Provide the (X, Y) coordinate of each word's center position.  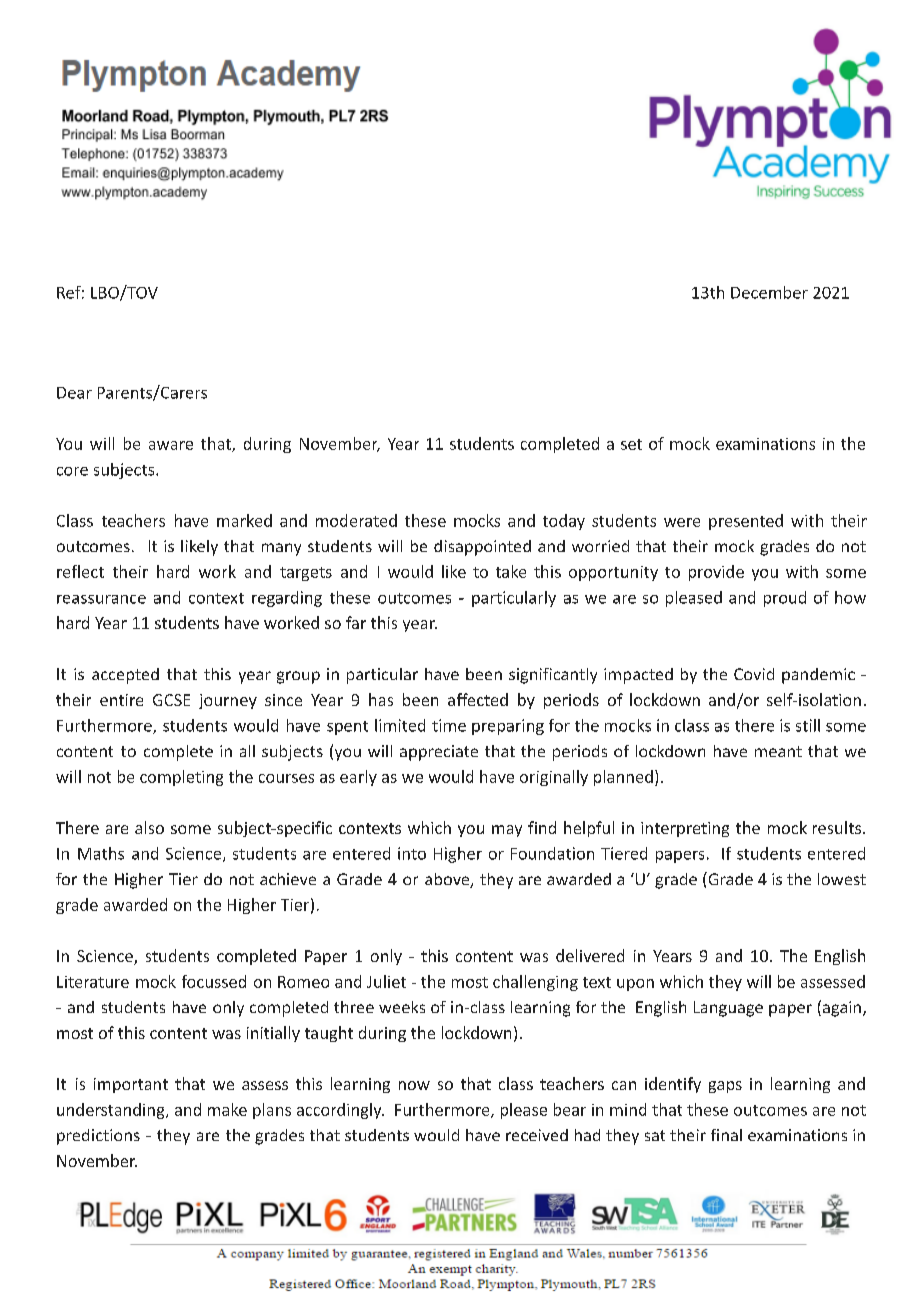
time (449, 725)
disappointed (482, 548)
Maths (101, 853)
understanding (112, 1111)
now (414, 1085)
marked (244, 520)
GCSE (171, 700)
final (726, 1135)
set (631, 444)
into (412, 853)
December (769, 292)
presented (746, 522)
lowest (842, 879)
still (808, 725)
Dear (74, 393)
